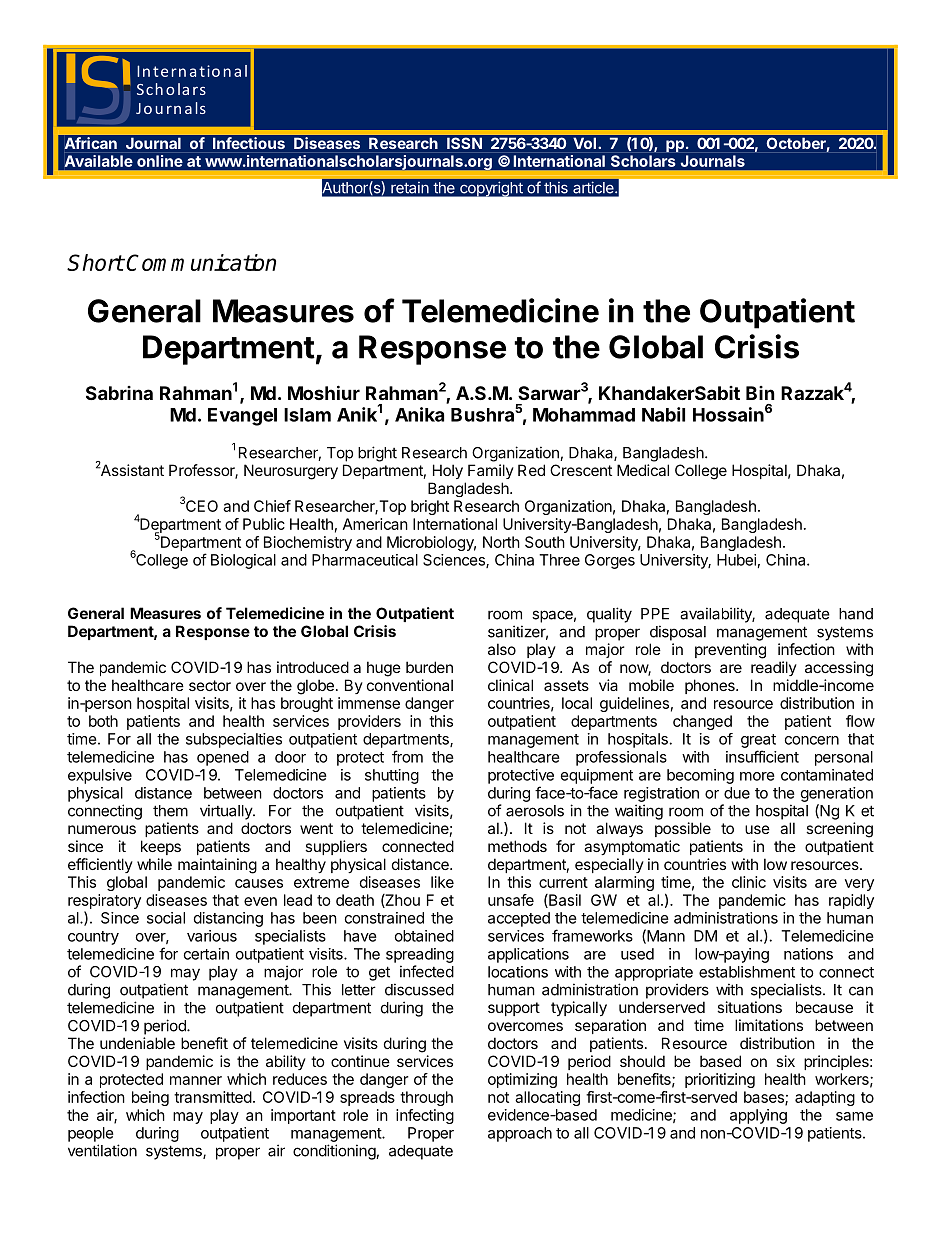  Describe the element at coordinates (150, 1098) in the document. I see `being` at that location.
